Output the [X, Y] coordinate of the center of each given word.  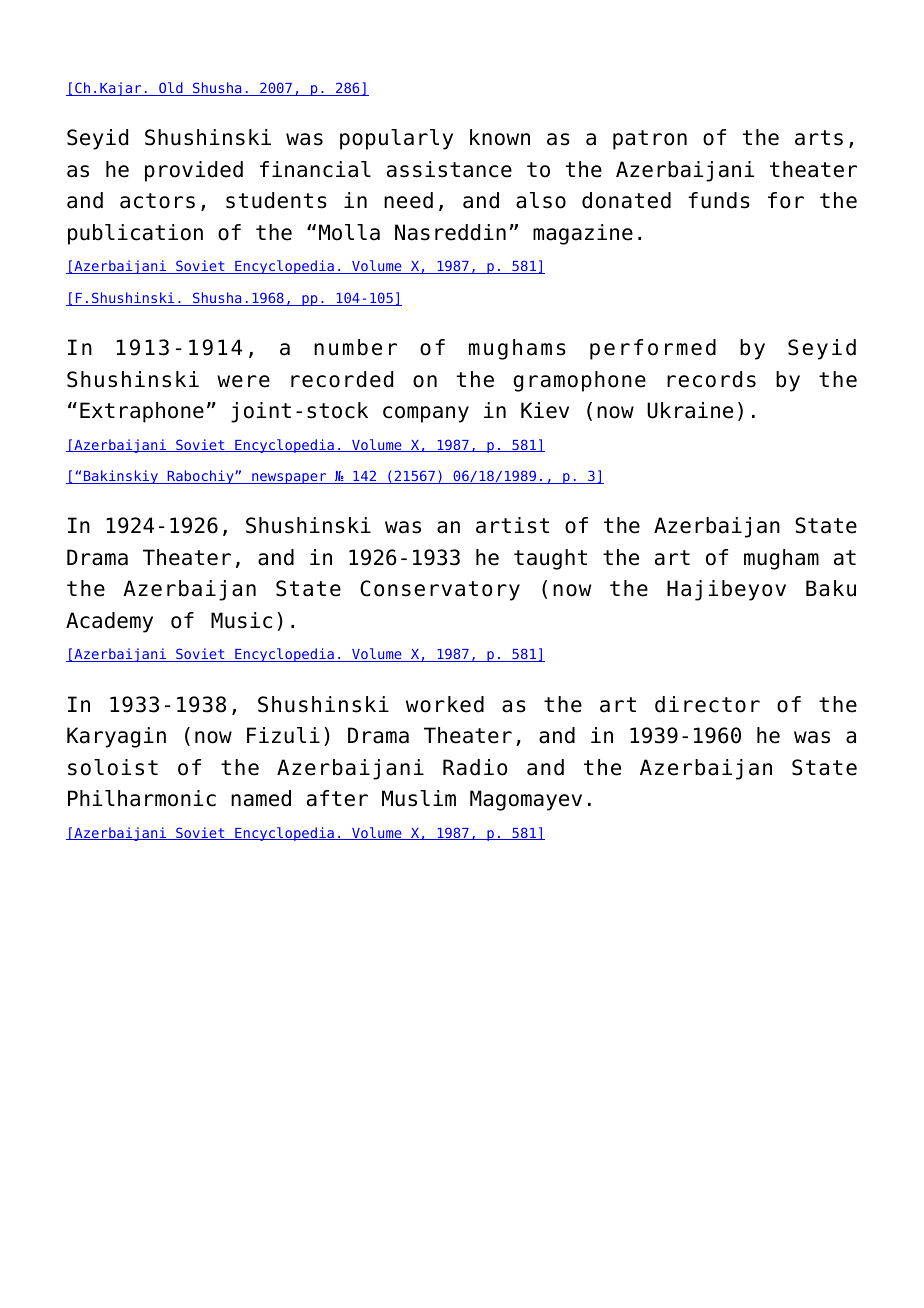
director [707, 704]
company [426, 414]
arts [819, 138]
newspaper [289, 478]
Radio [475, 767]
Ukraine [690, 410]
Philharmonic [142, 798]
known [500, 137]
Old [171, 89]
